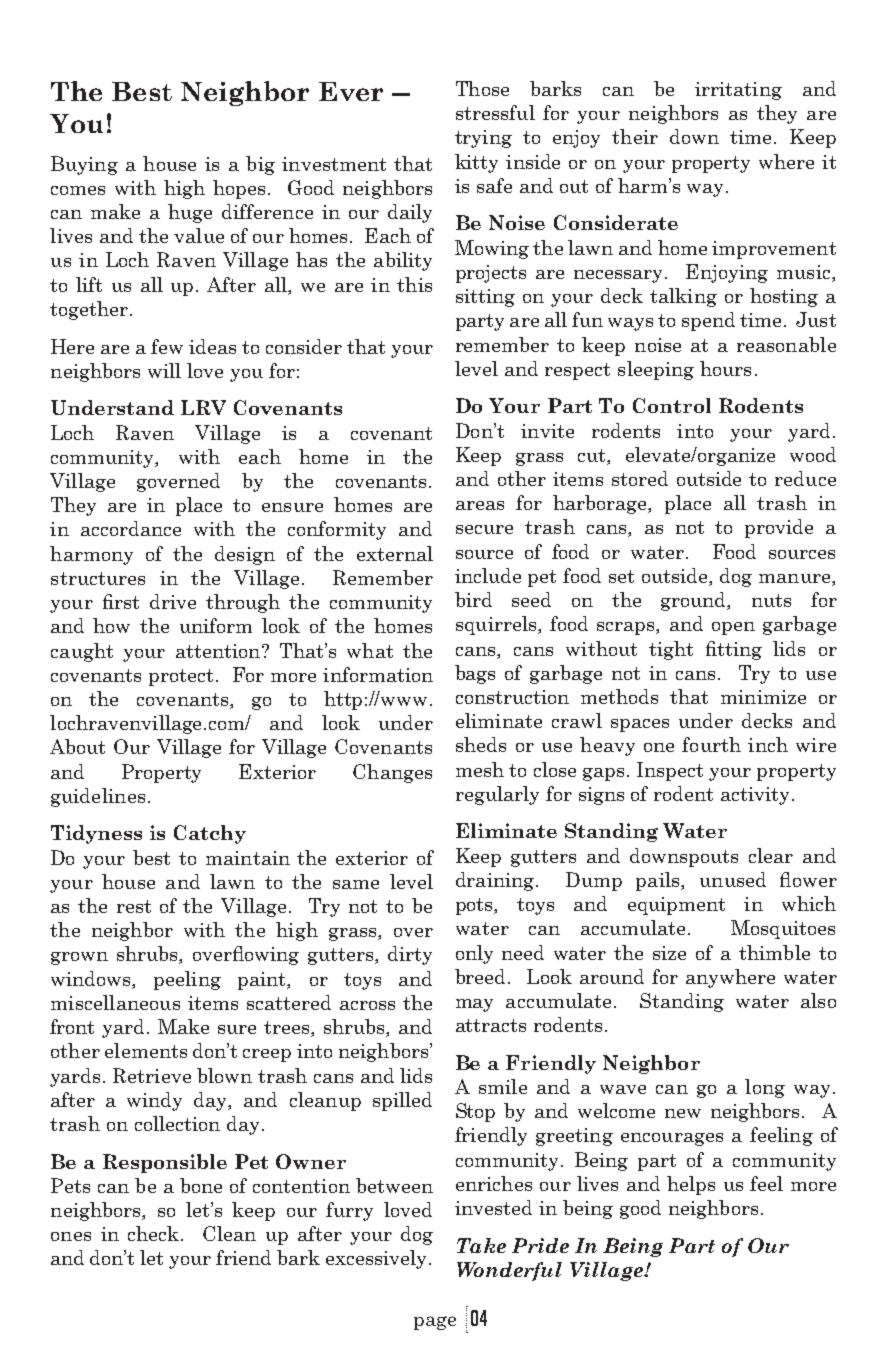 Image resolution: width=887 pixels, height=1372 pixels. What do you see at coordinates (738, 91) in the document?
I see `irritating` at bounding box center [738, 91].
